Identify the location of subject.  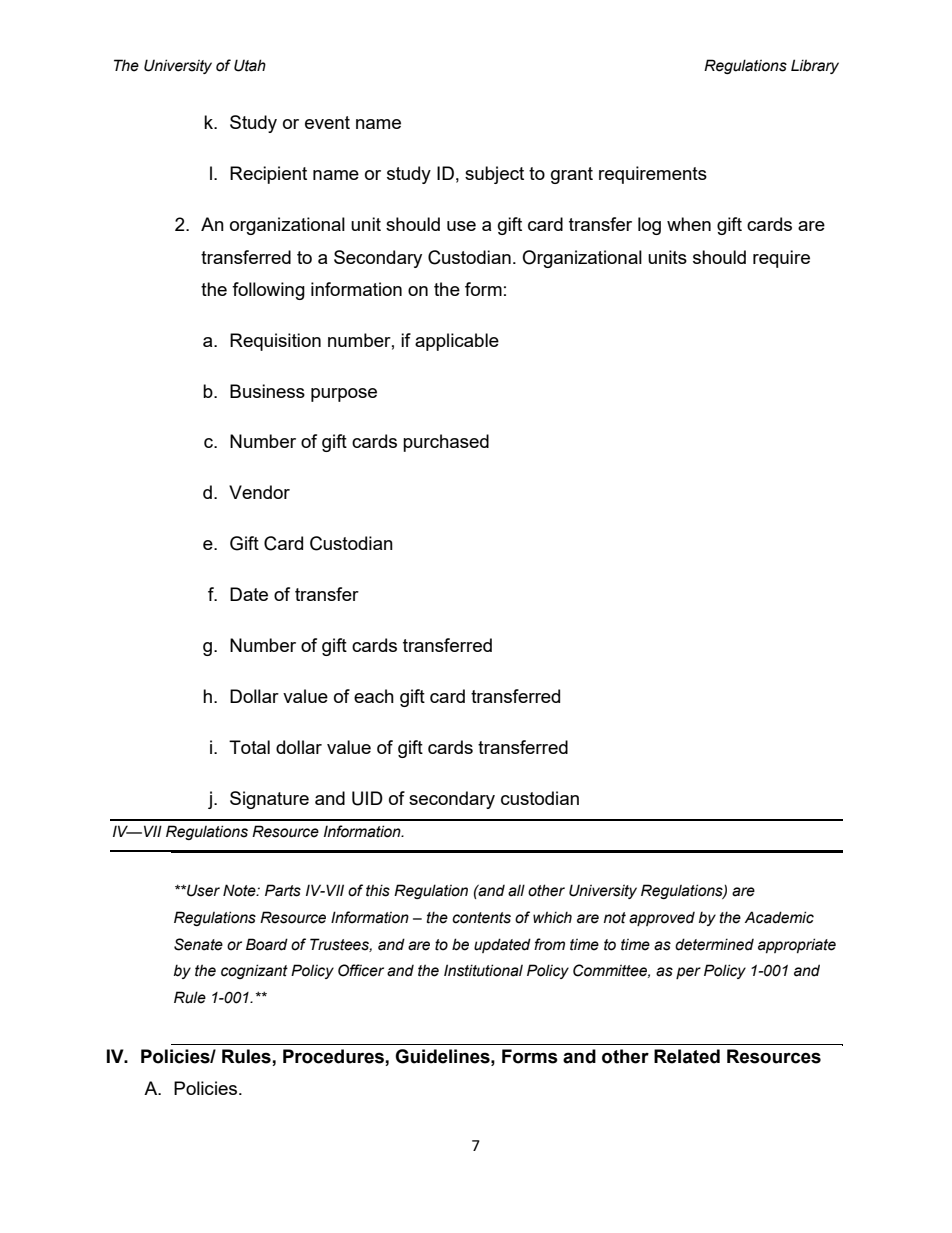
(494, 175).
